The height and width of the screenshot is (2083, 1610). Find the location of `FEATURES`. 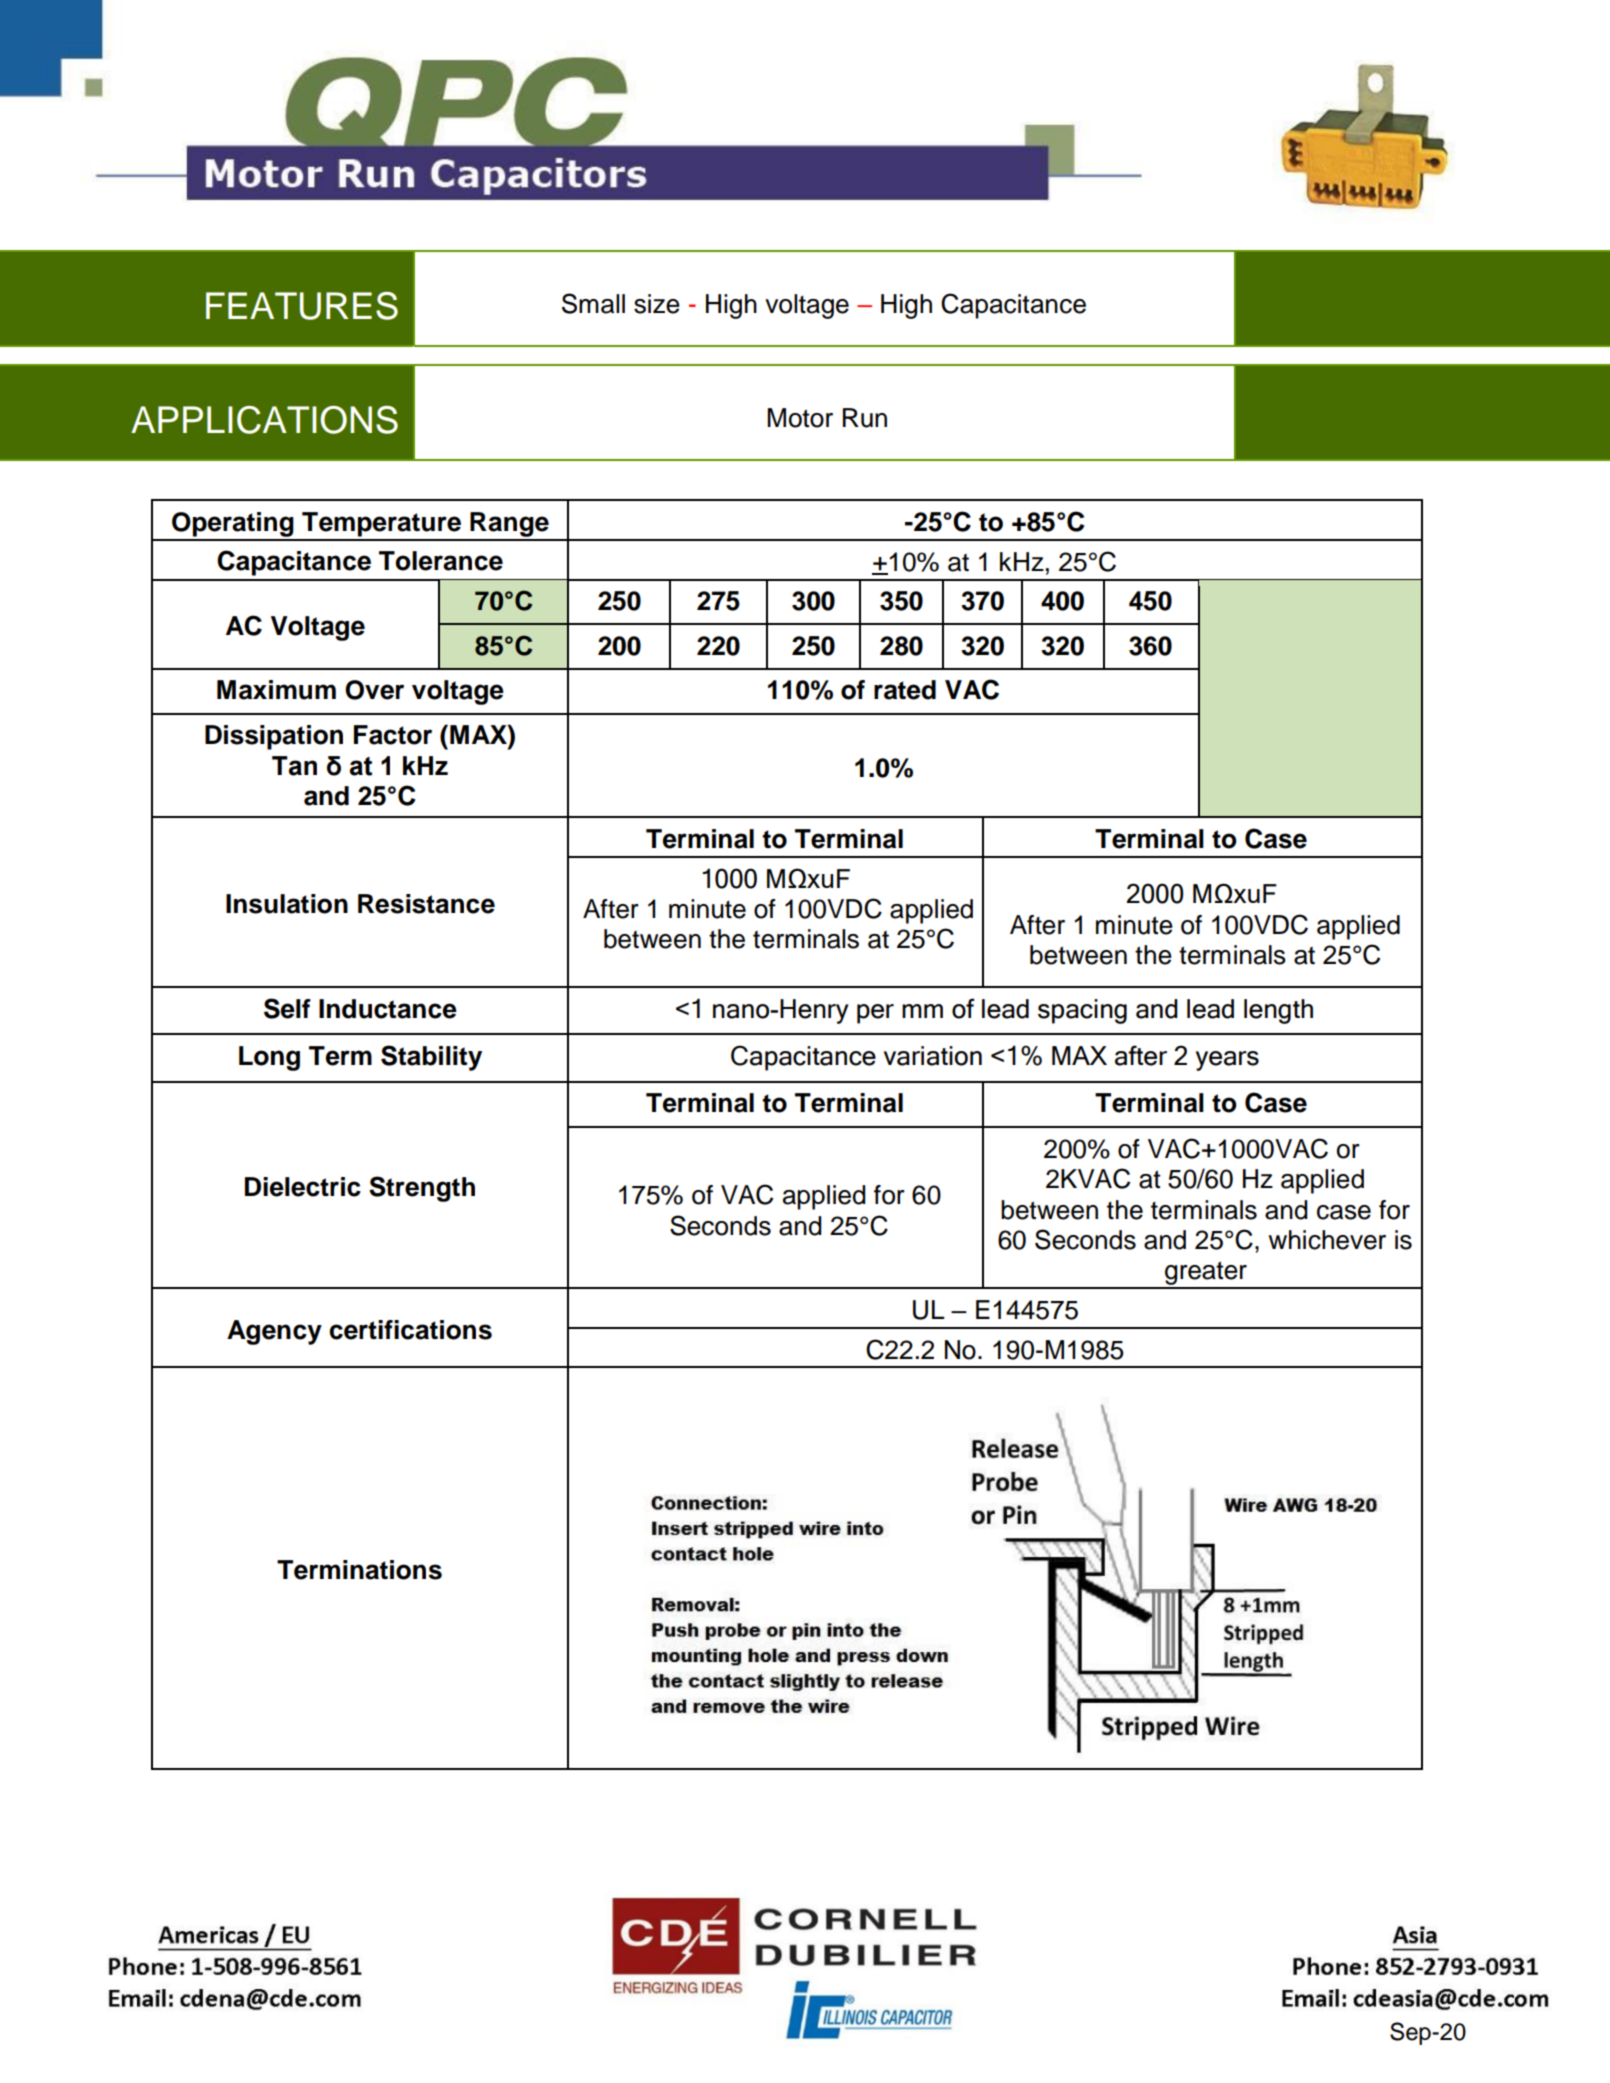

FEATURES is located at coordinates (302, 306).
